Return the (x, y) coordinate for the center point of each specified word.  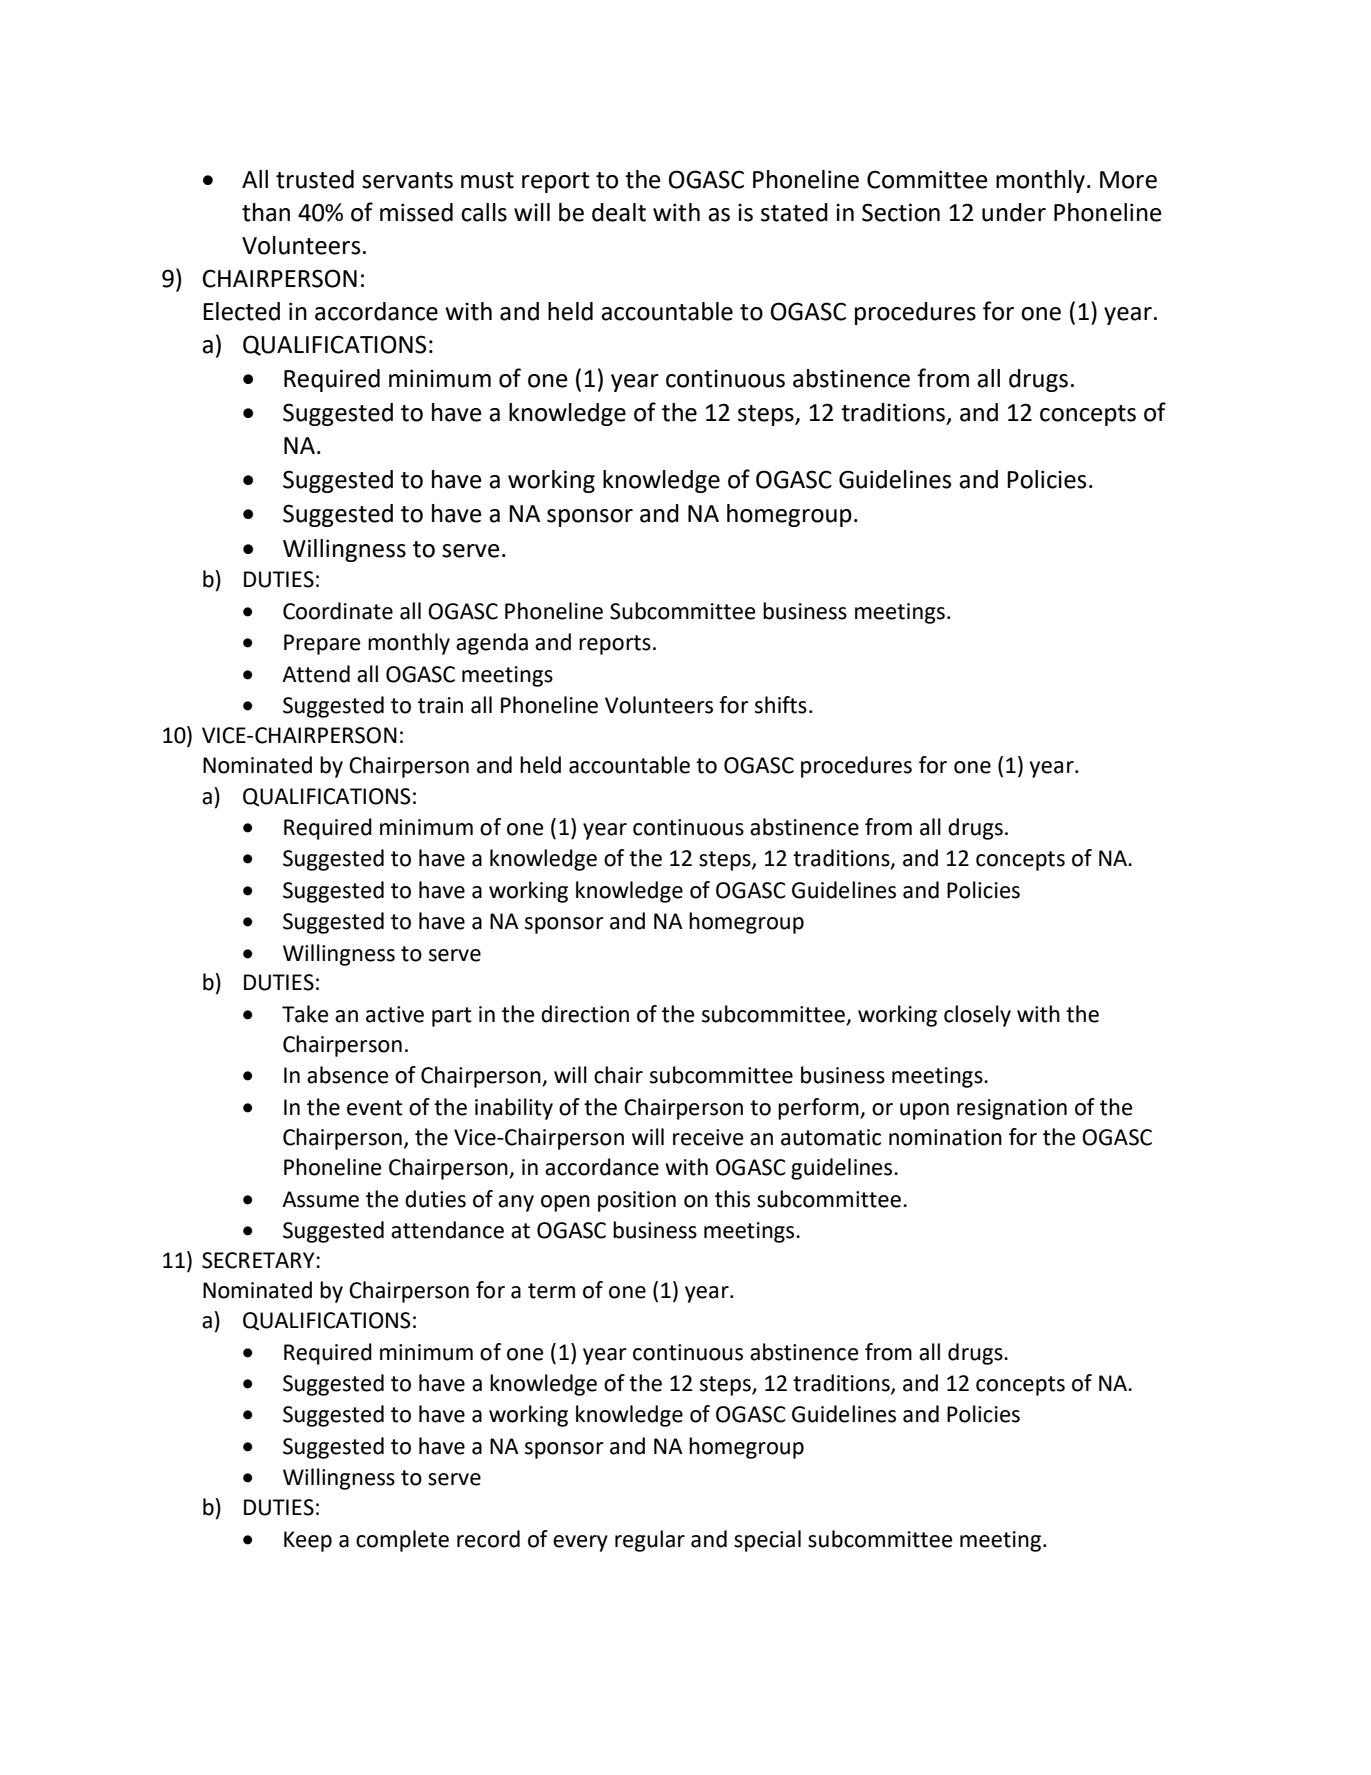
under (1014, 212)
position (637, 1201)
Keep (308, 1541)
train (440, 705)
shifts (781, 705)
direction (585, 1014)
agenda (492, 644)
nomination (945, 1137)
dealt (619, 212)
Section (901, 212)
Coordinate (338, 611)
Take (305, 1014)
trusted (315, 179)
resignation (1012, 1109)
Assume (320, 1199)
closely (977, 1016)
